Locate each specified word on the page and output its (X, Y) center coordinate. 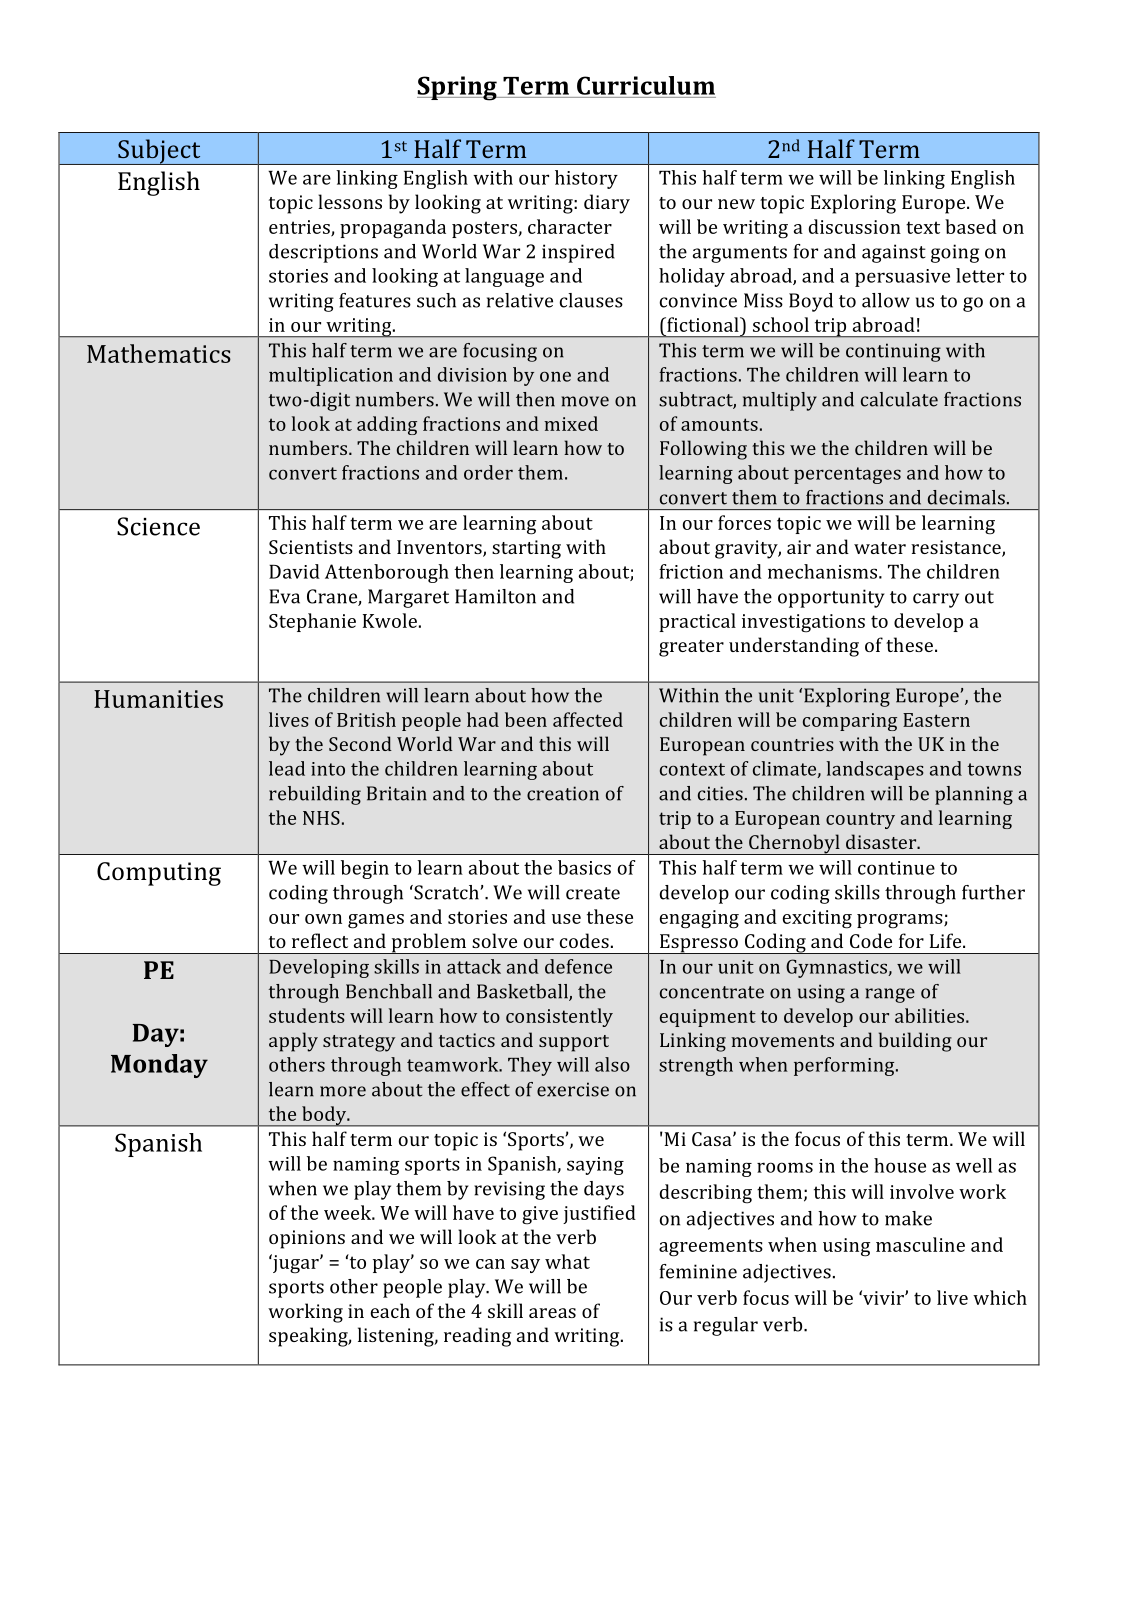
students (307, 1015)
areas (552, 1313)
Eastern (936, 720)
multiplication (331, 376)
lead (287, 768)
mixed (571, 423)
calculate (899, 399)
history (586, 179)
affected (588, 719)
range (890, 995)
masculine (920, 1244)
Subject (159, 152)
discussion (855, 226)
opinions (307, 1239)
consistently (559, 1017)
